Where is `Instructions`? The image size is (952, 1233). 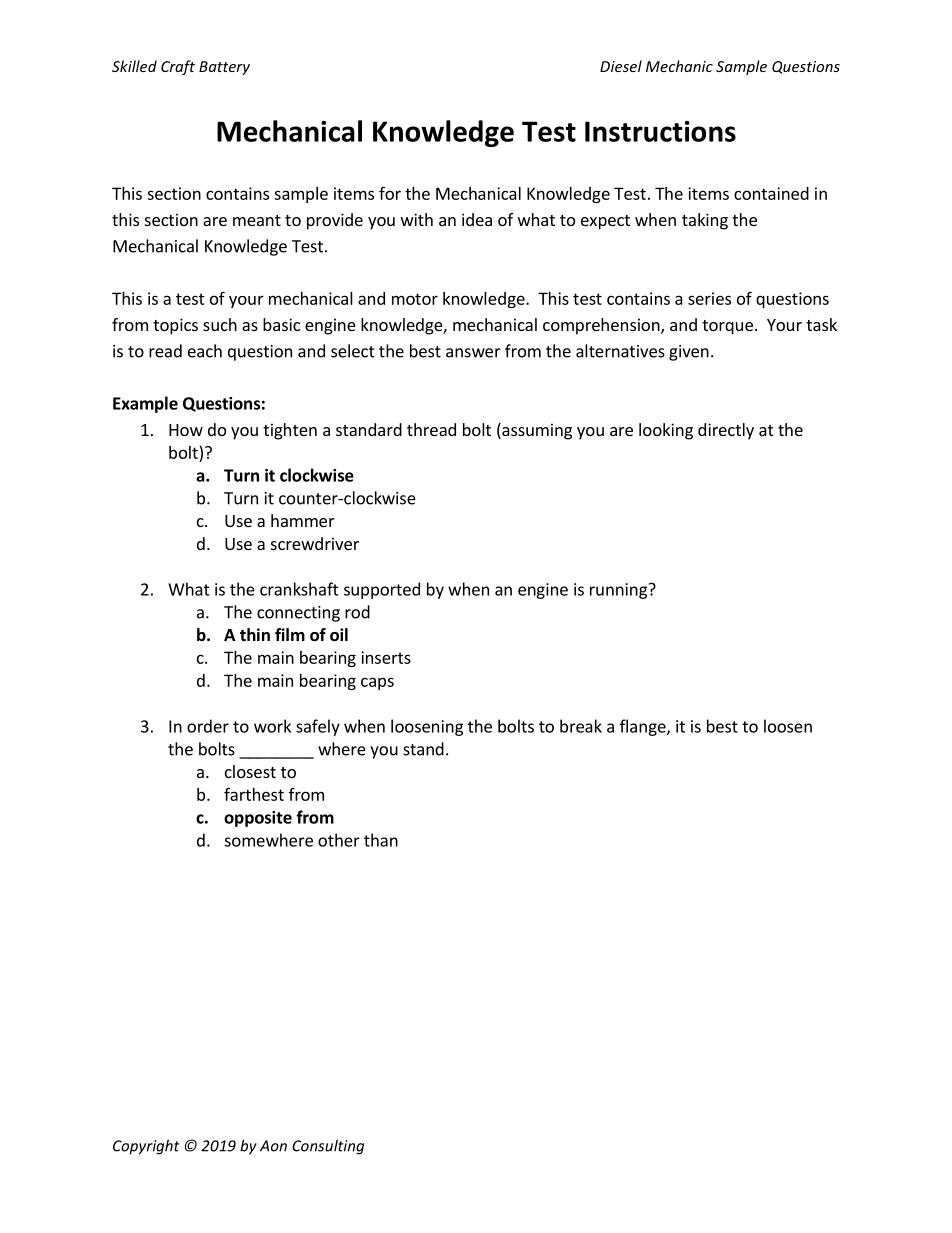
Instructions is located at coordinates (660, 131).
